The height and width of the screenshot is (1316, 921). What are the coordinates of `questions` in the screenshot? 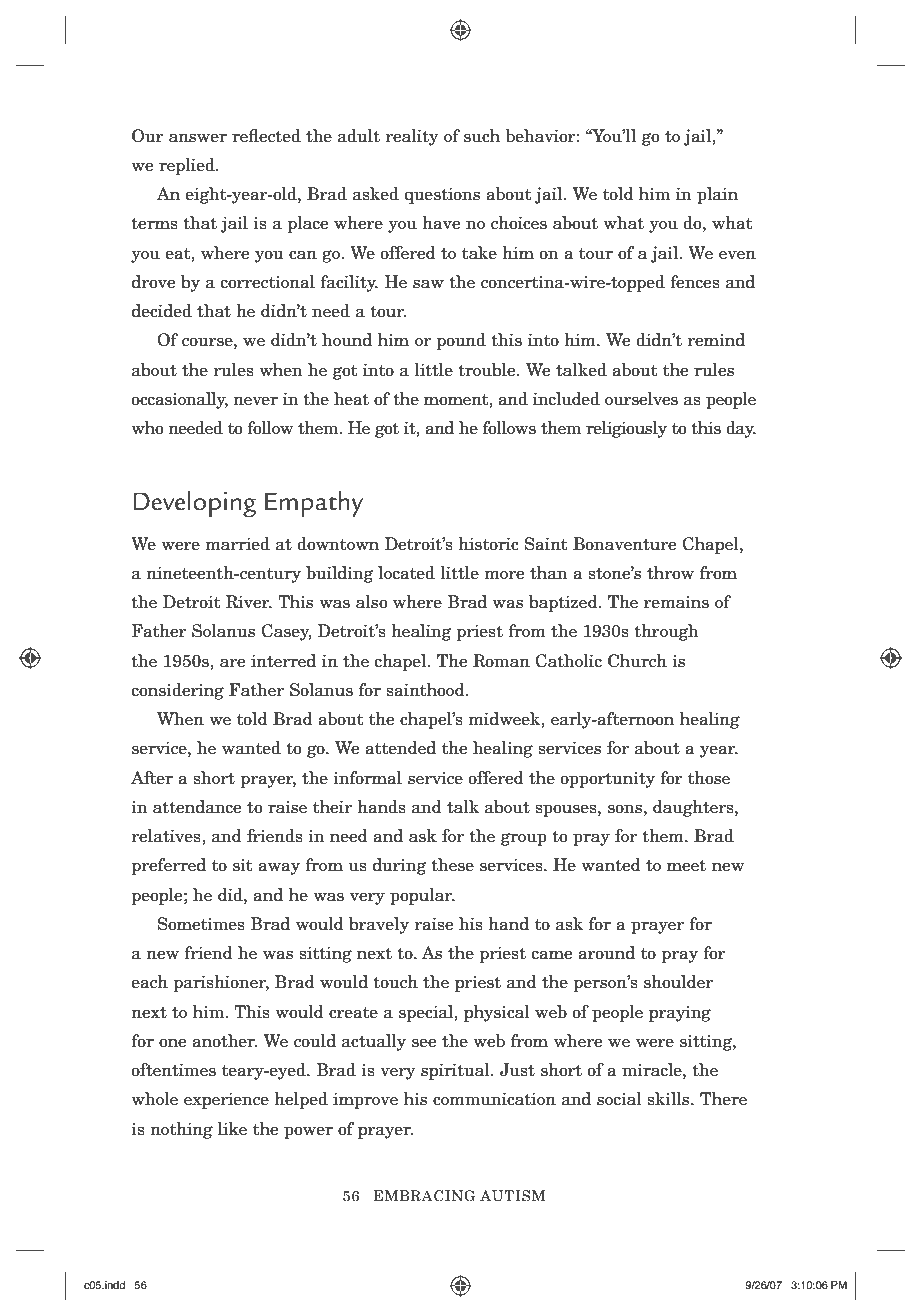 It's located at (442, 195).
